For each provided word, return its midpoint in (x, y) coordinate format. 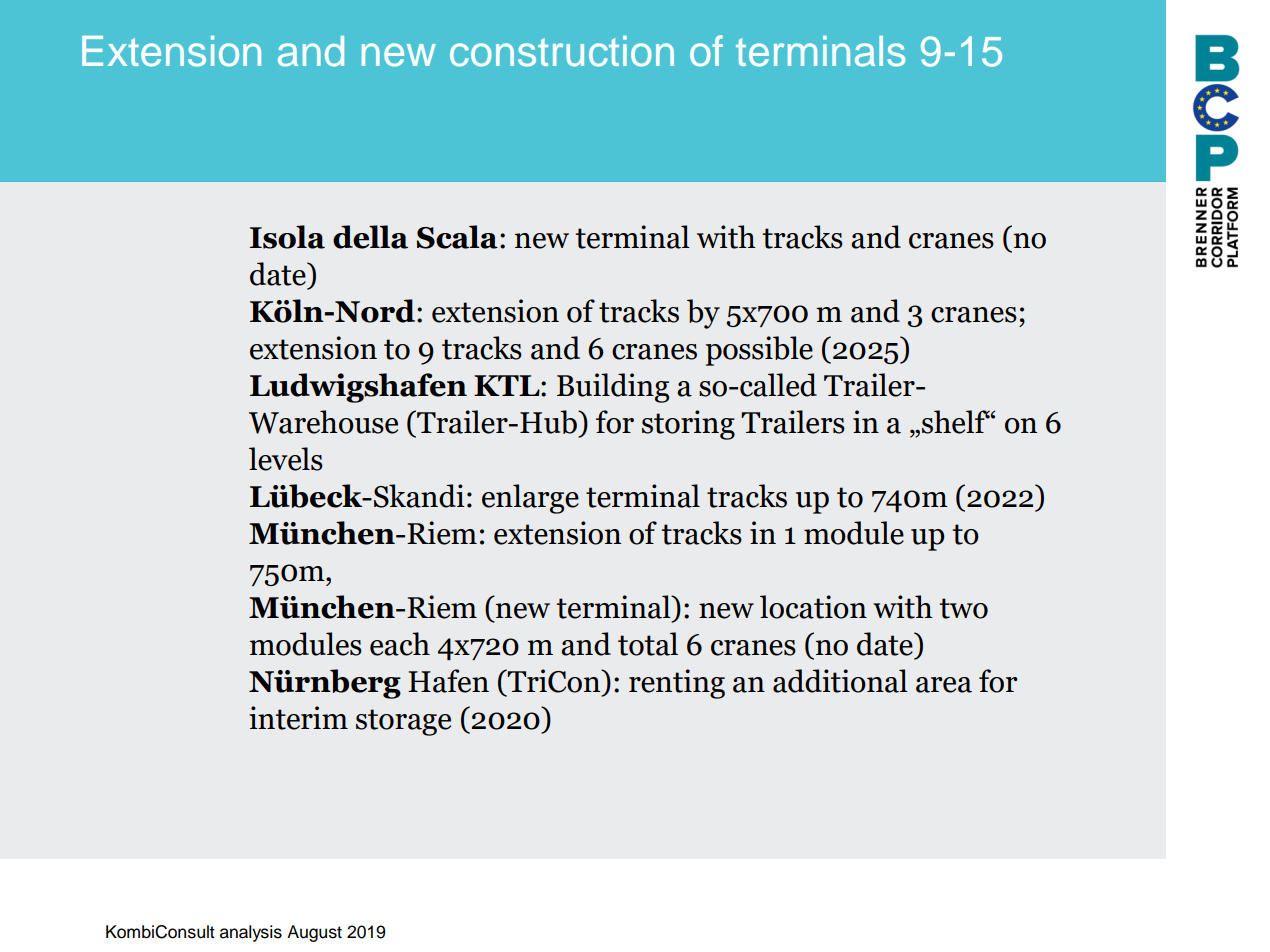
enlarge (530, 499)
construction (562, 51)
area (944, 685)
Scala (457, 237)
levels (286, 459)
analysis (251, 933)
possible (759, 351)
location (813, 607)
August (314, 933)
